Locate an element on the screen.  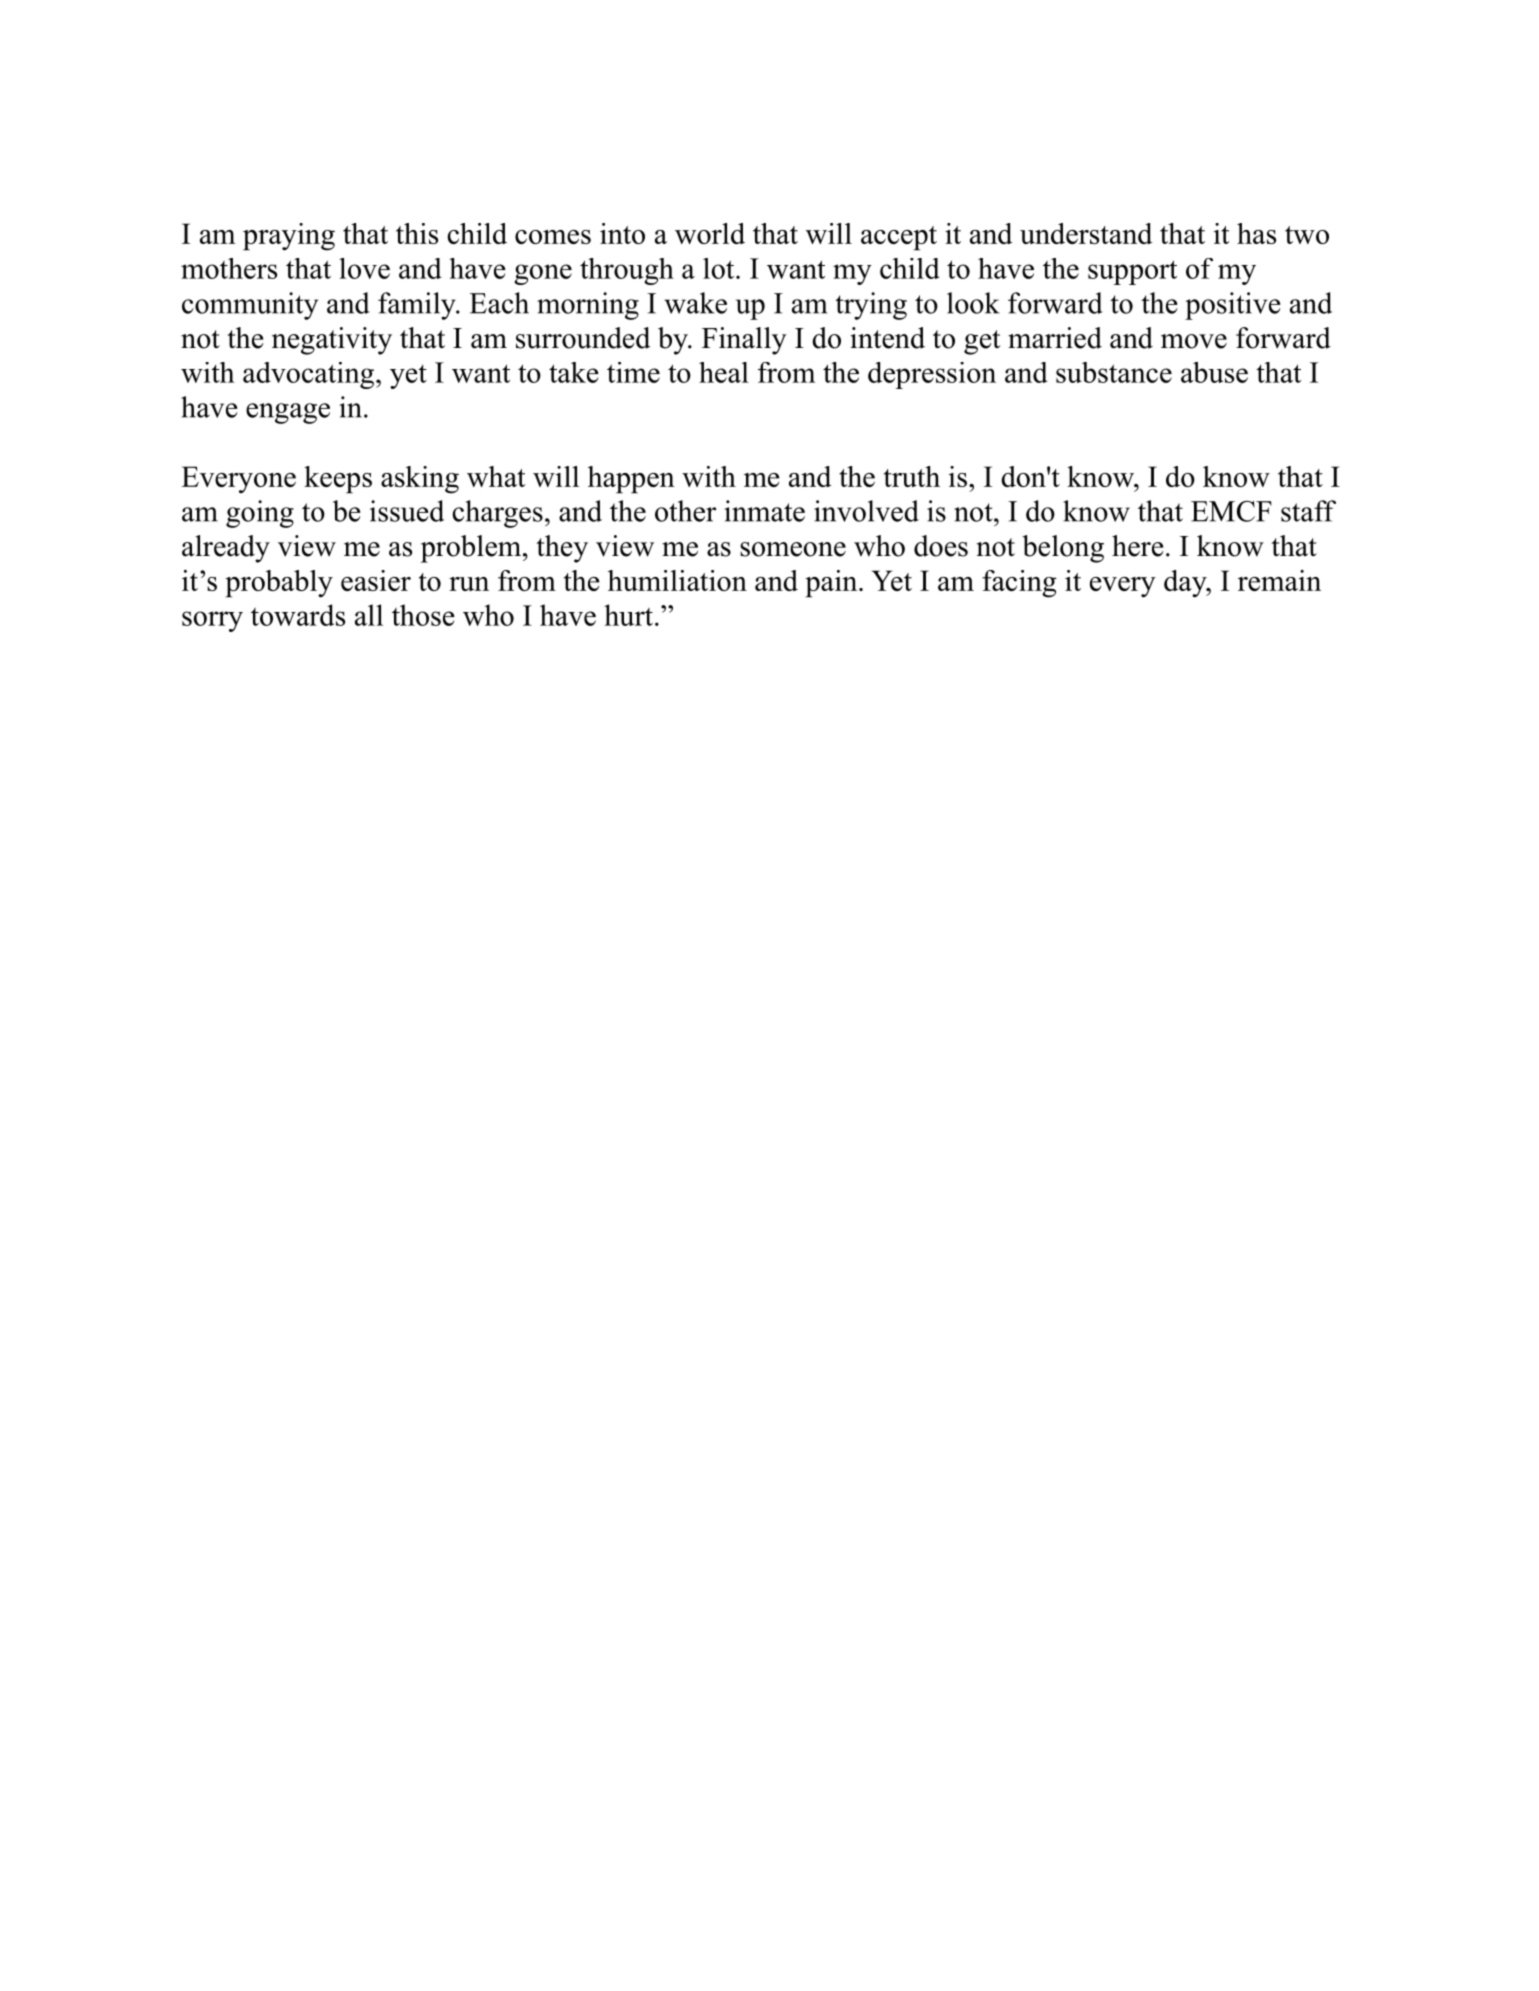
world is located at coordinates (710, 233).
